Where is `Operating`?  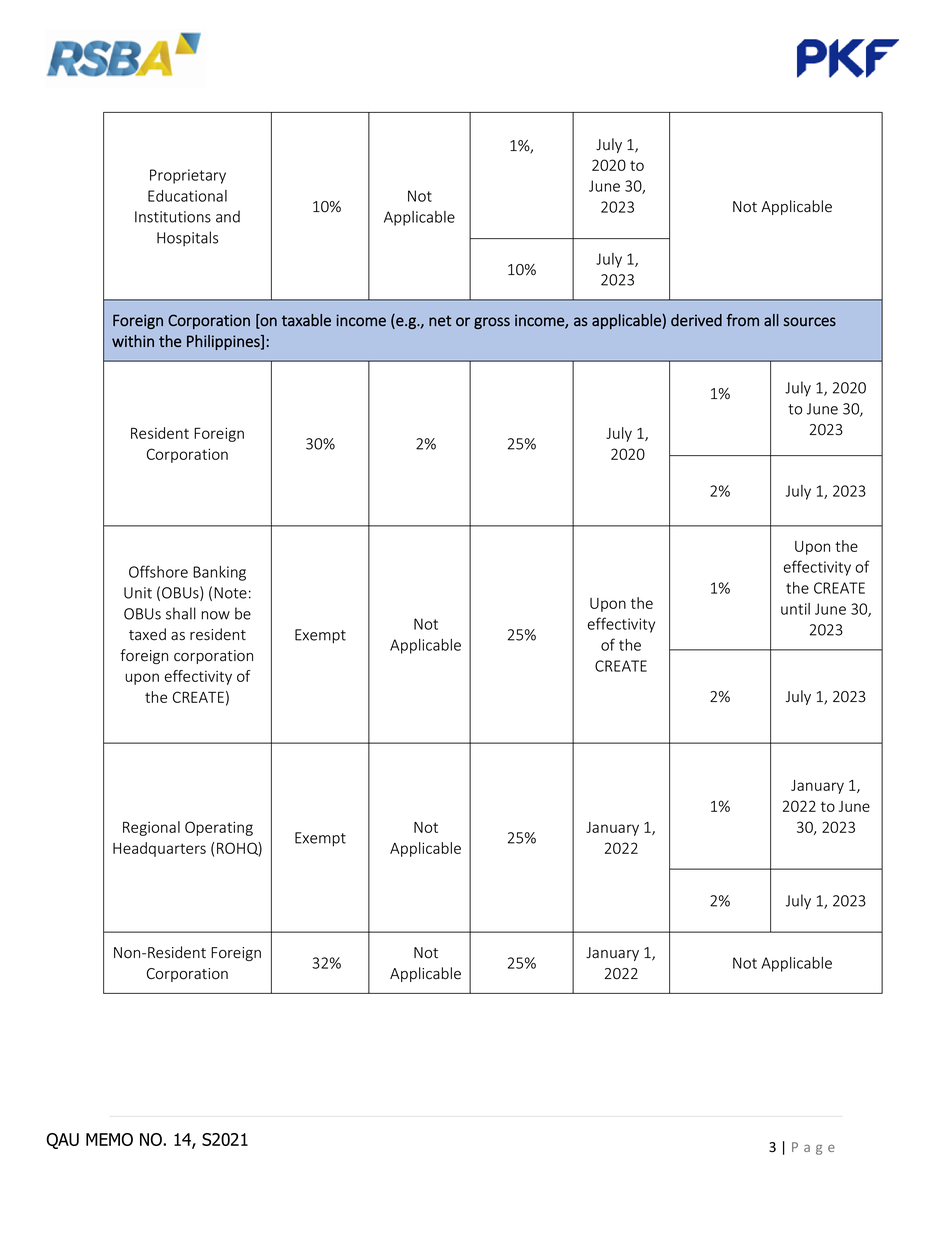
Operating is located at coordinates (219, 828).
